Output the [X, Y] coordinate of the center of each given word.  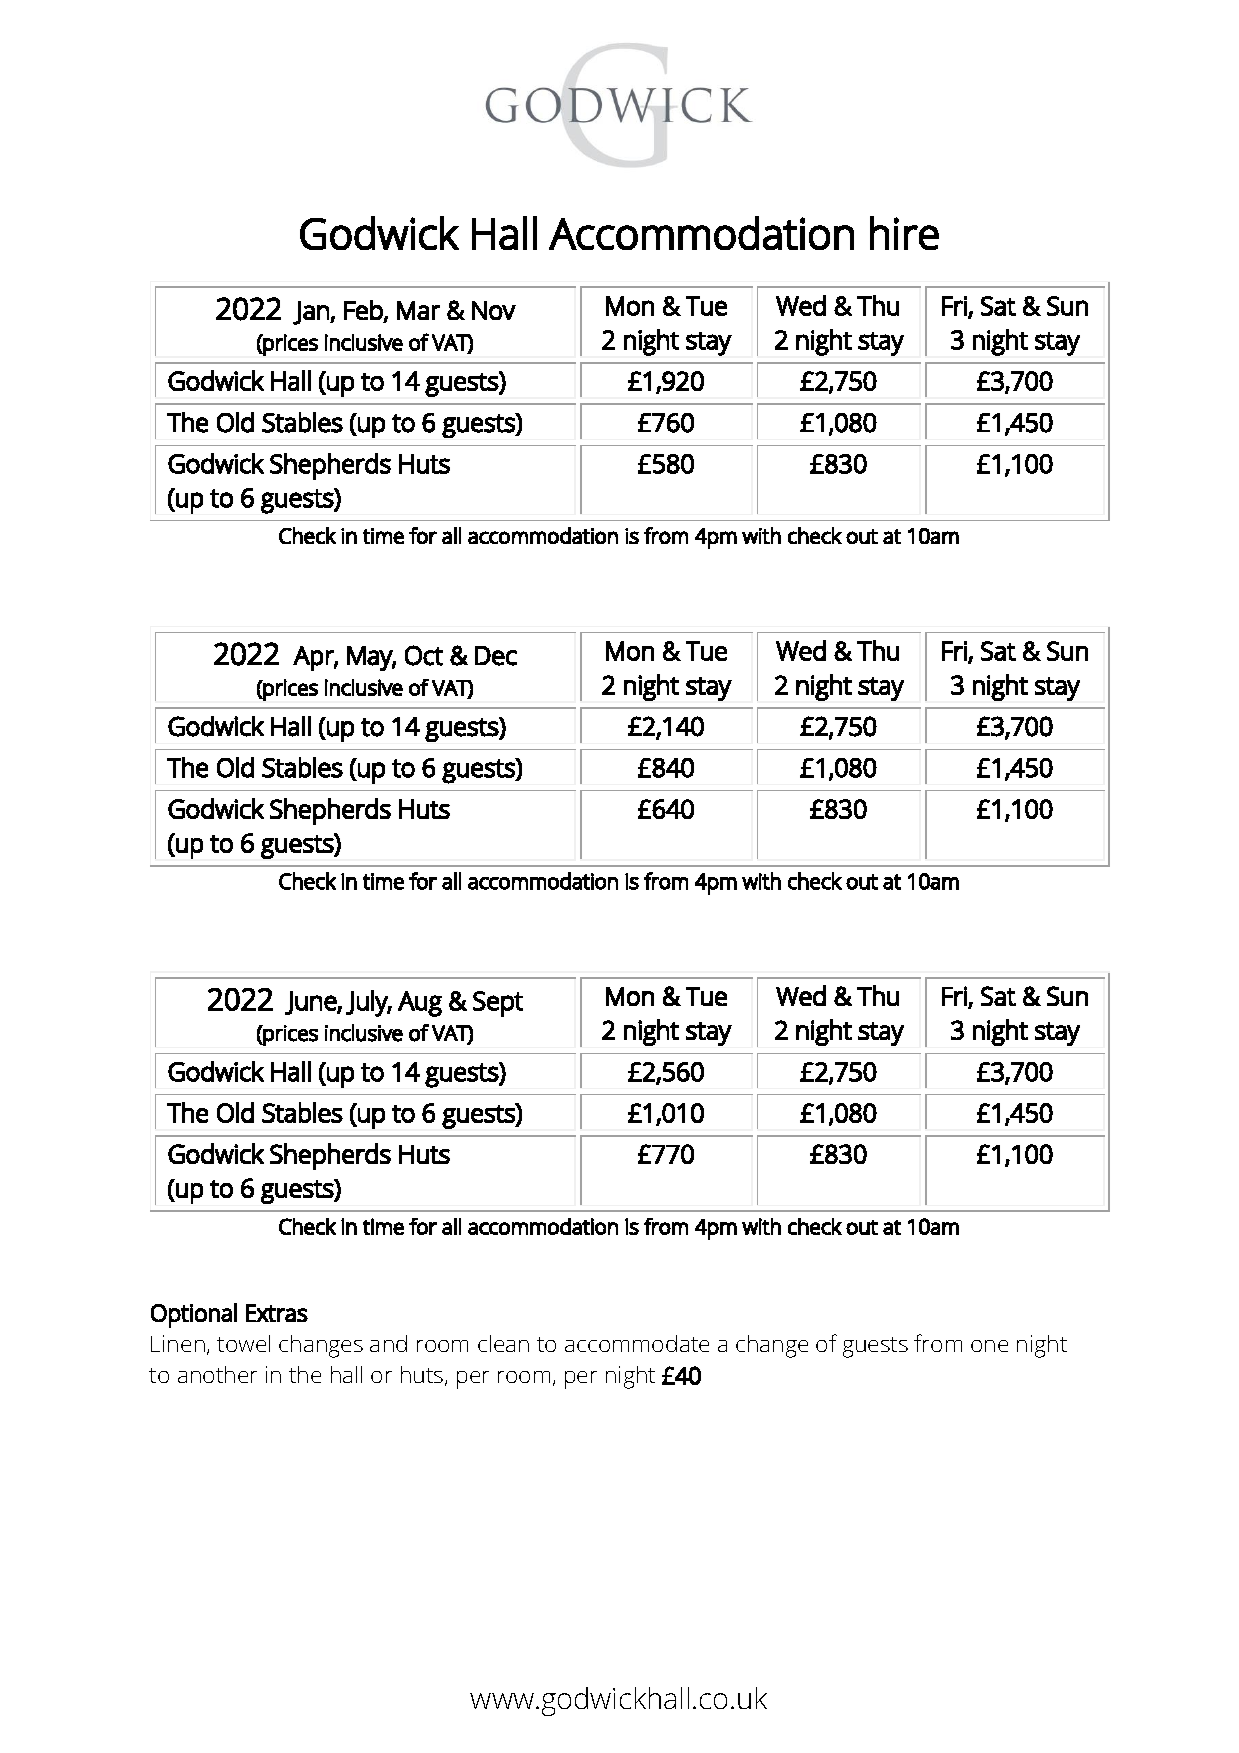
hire [904, 233]
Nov [494, 310]
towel [243, 1343]
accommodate [637, 1343]
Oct [424, 655]
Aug [420, 1004]
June [311, 1003]
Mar [418, 310]
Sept [498, 1004]
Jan [312, 313]
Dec [496, 656]
